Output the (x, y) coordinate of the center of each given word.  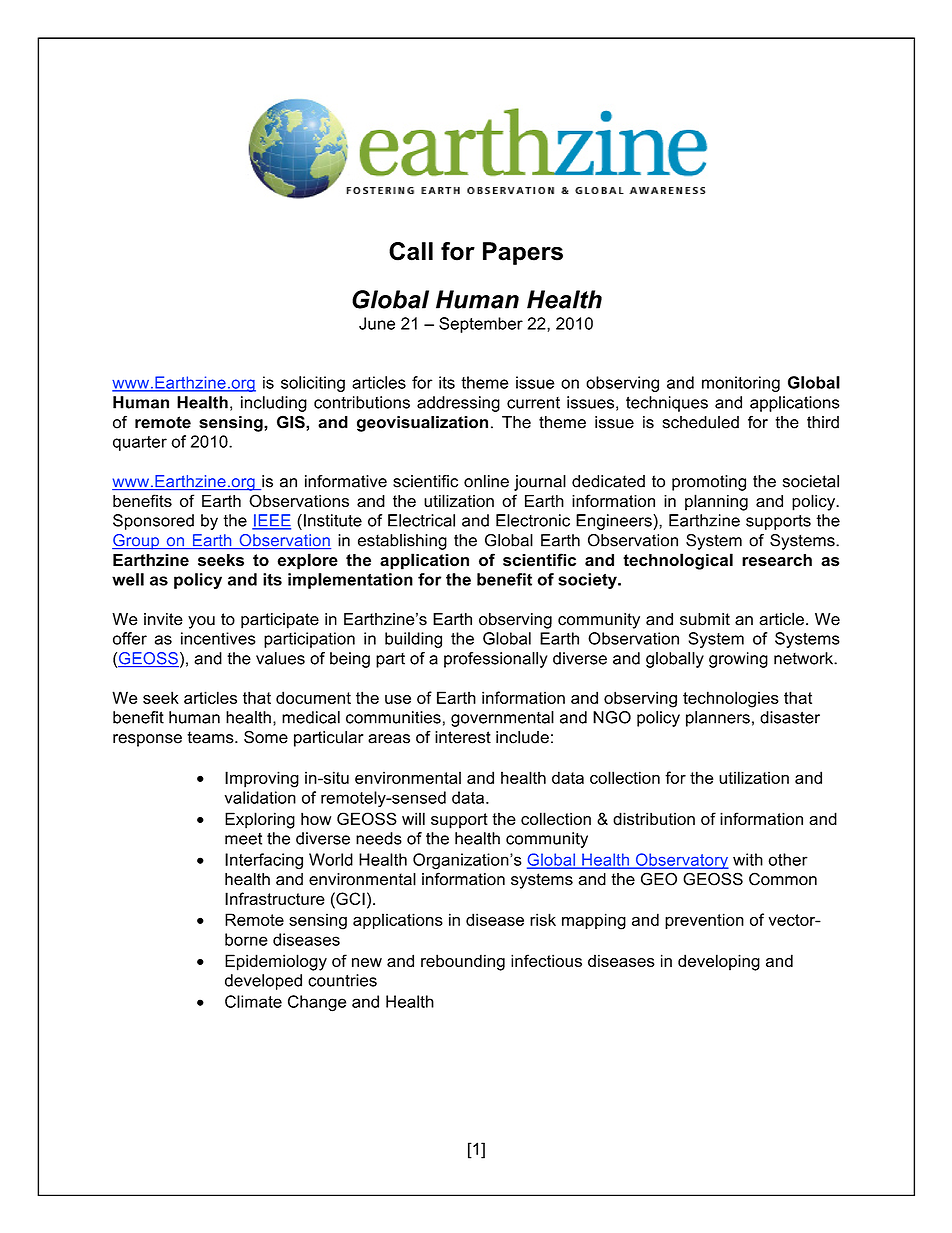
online (486, 481)
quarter (140, 443)
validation (260, 797)
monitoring (741, 384)
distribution (654, 818)
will (413, 818)
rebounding (463, 962)
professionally (496, 660)
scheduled (701, 422)
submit (705, 619)
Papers (523, 253)
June (377, 323)
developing (719, 962)
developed (263, 982)
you (201, 622)
